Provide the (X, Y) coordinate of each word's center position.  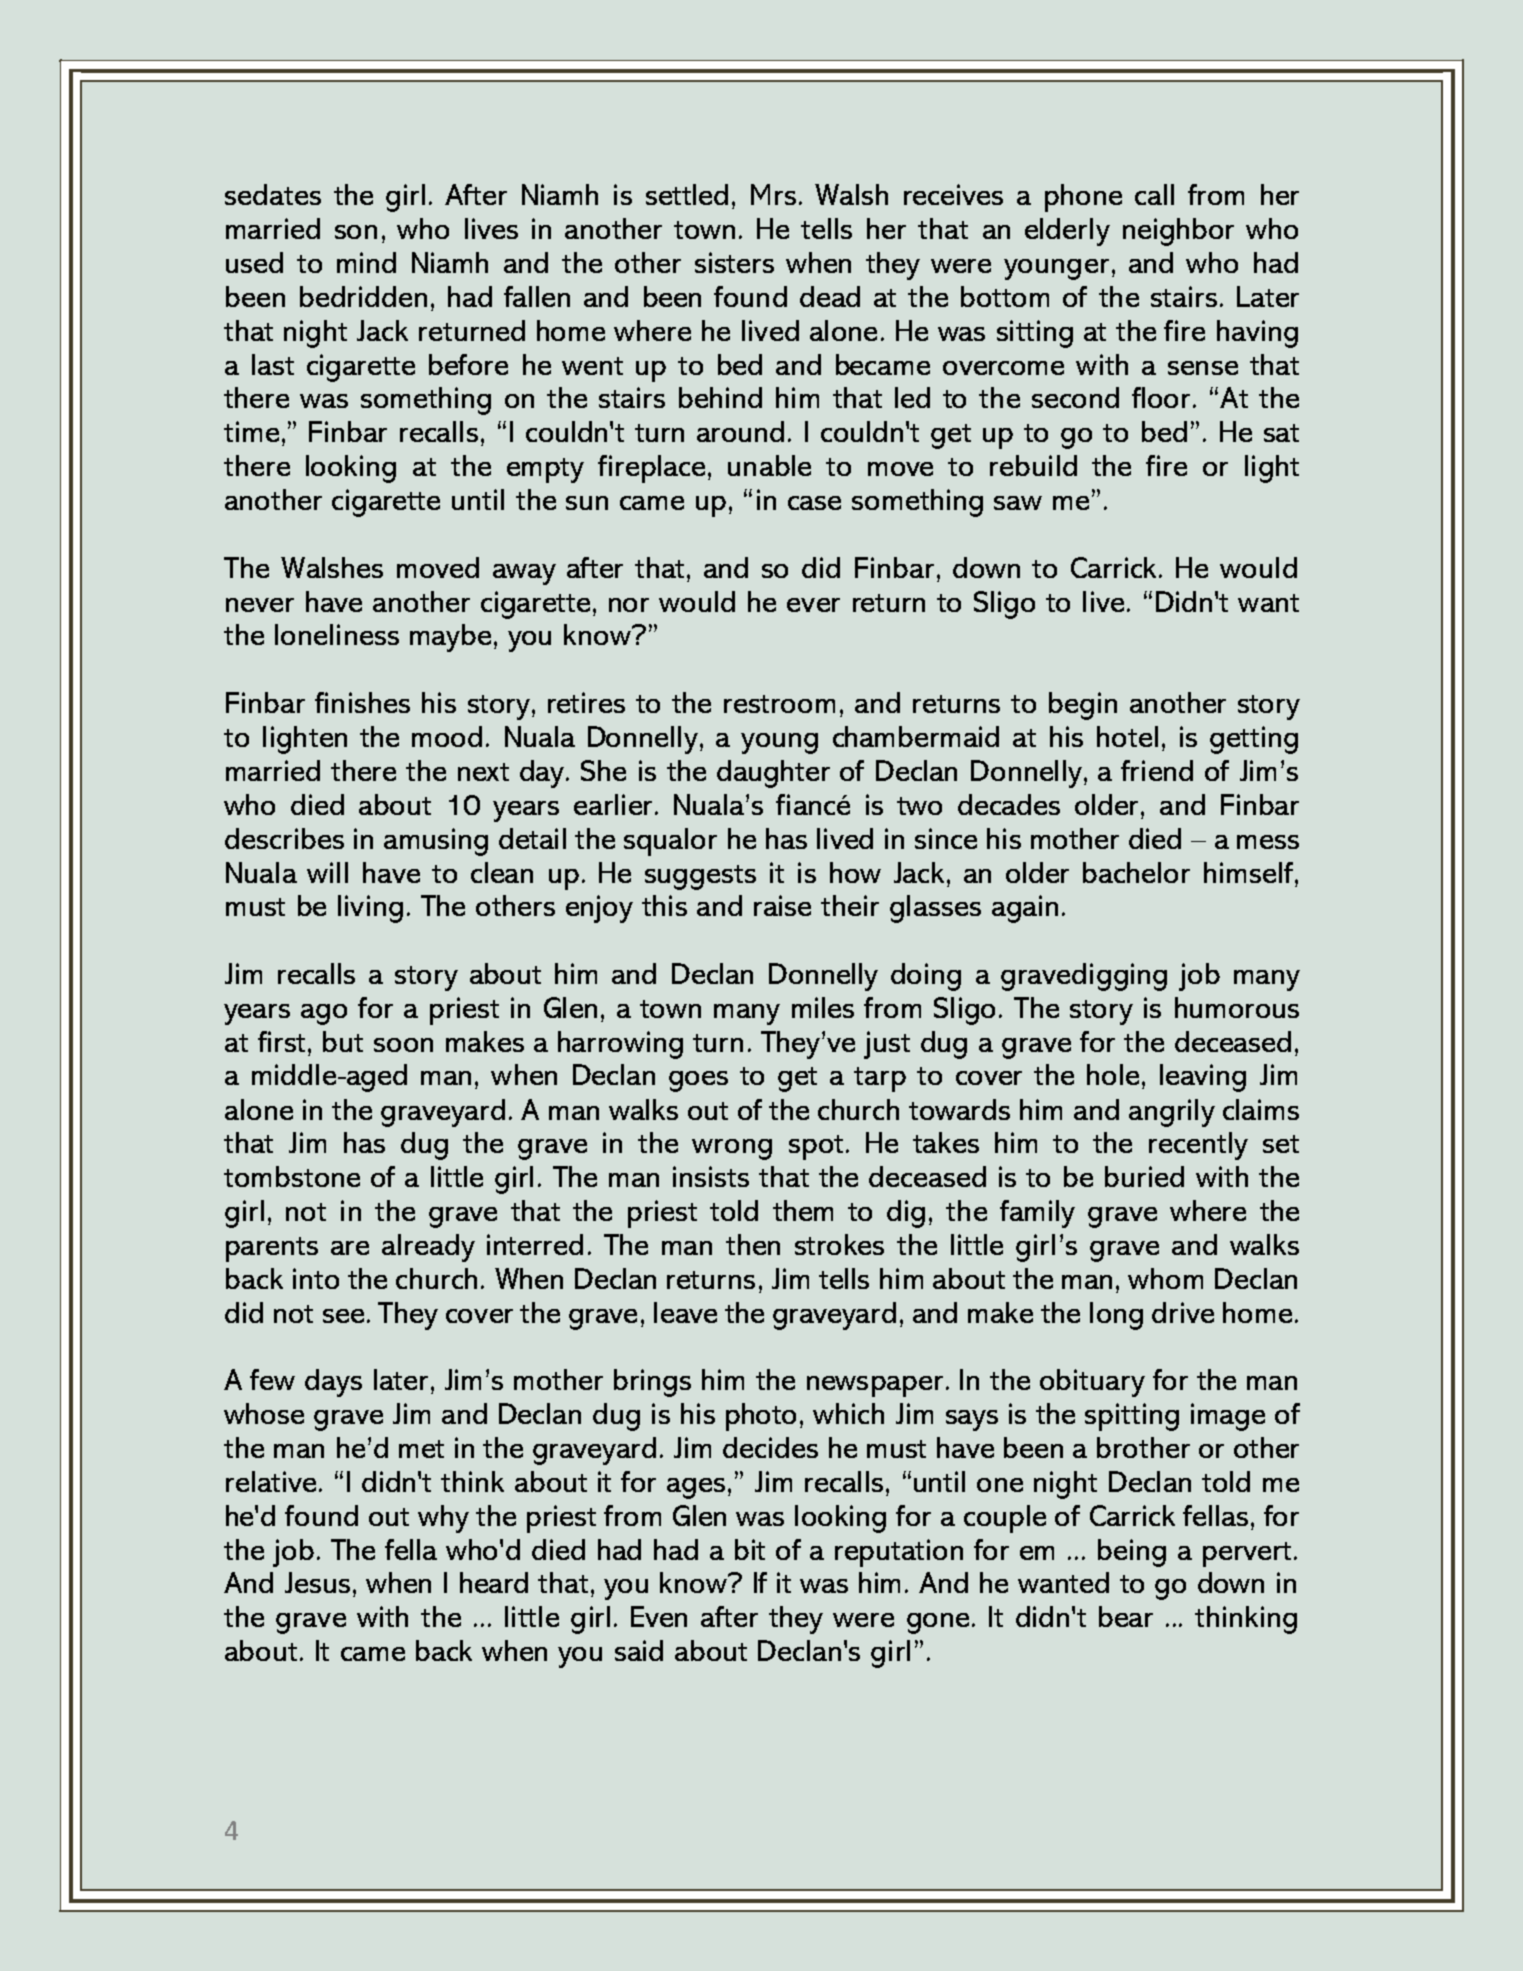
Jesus (317, 1582)
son (356, 232)
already (428, 1248)
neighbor (1178, 232)
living (370, 909)
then (753, 1244)
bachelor (1136, 872)
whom (1165, 1278)
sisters (734, 262)
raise (782, 905)
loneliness (337, 634)
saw (1018, 503)
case (814, 503)
